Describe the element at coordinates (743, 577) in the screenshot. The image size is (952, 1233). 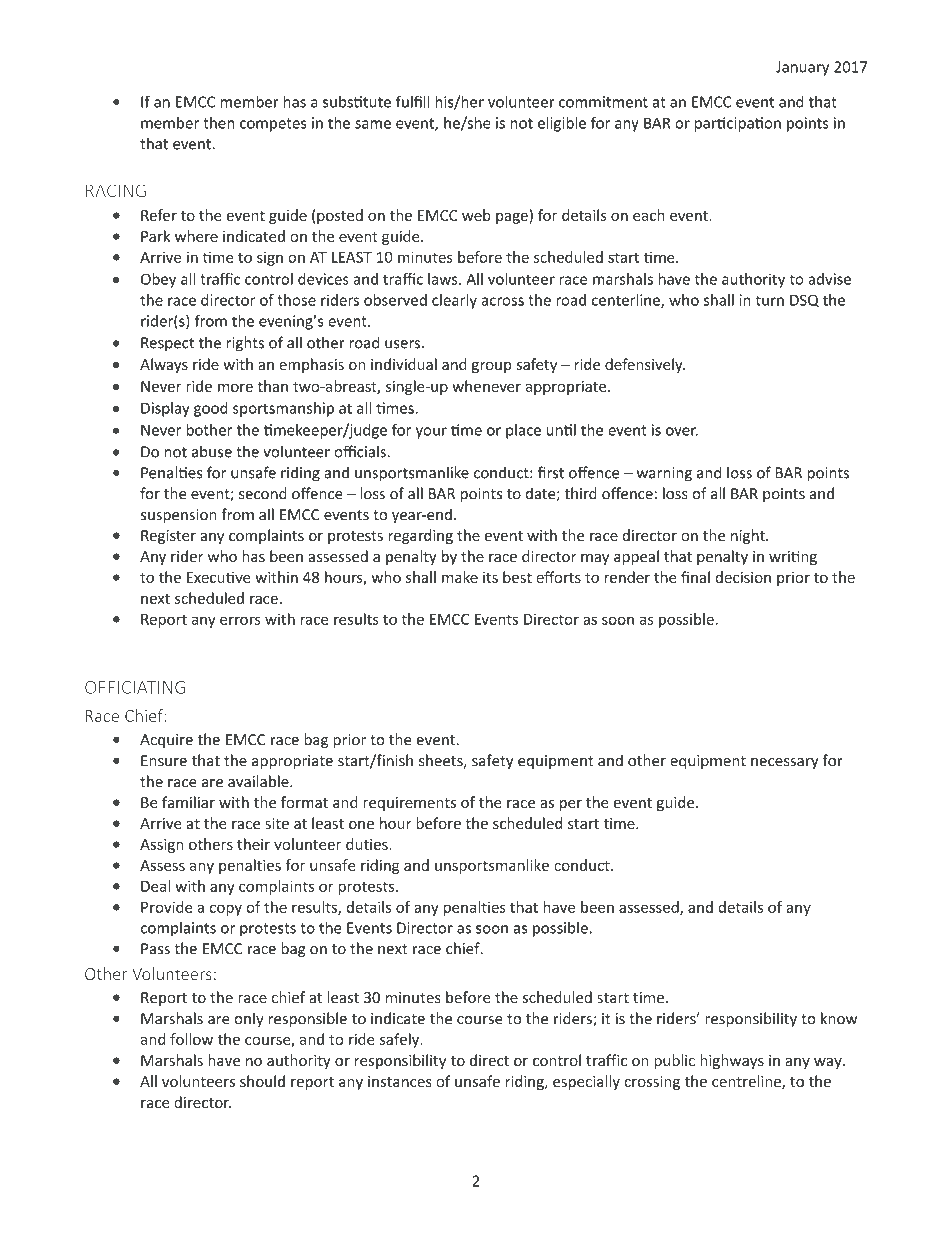
I see `decision` at that location.
